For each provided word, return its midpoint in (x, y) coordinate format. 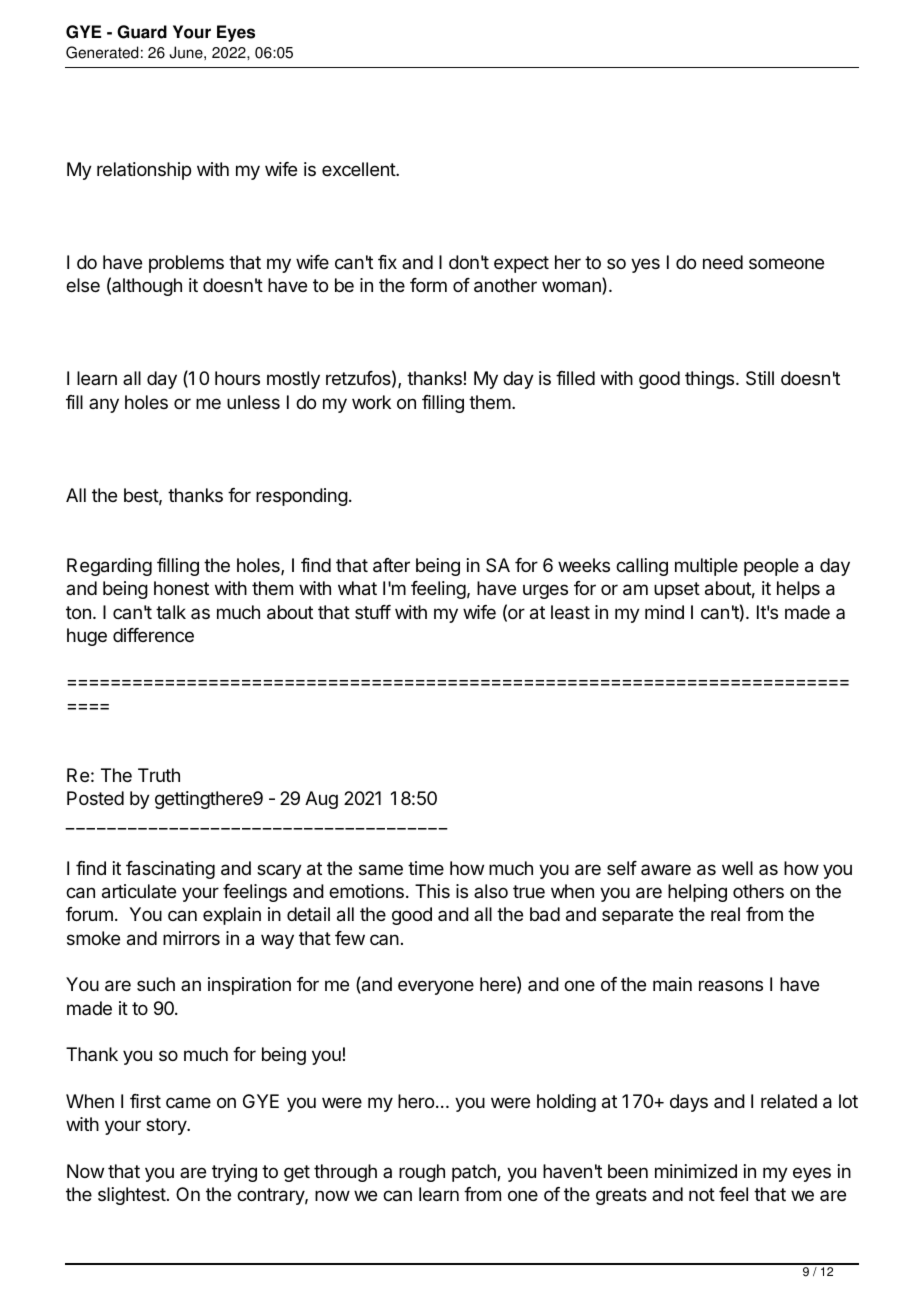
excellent (359, 169)
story (167, 1126)
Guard (142, 32)
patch (475, 1173)
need (723, 262)
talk (171, 612)
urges (545, 591)
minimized (696, 1171)
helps (798, 590)
